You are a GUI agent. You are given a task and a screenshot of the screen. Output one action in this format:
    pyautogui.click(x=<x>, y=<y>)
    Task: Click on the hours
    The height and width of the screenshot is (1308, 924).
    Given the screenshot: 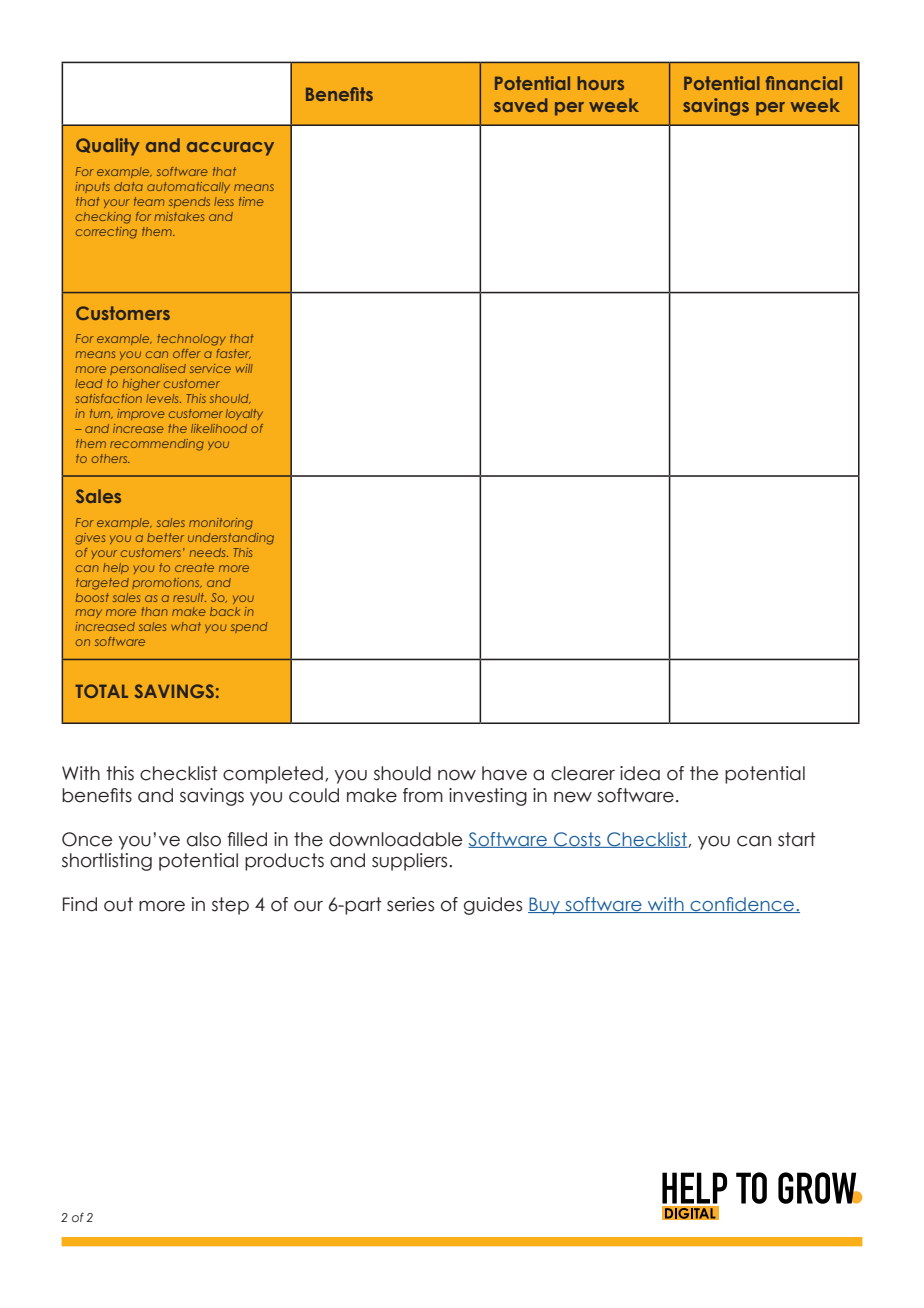 What is the action you would take?
    pyautogui.click(x=600, y=83)
